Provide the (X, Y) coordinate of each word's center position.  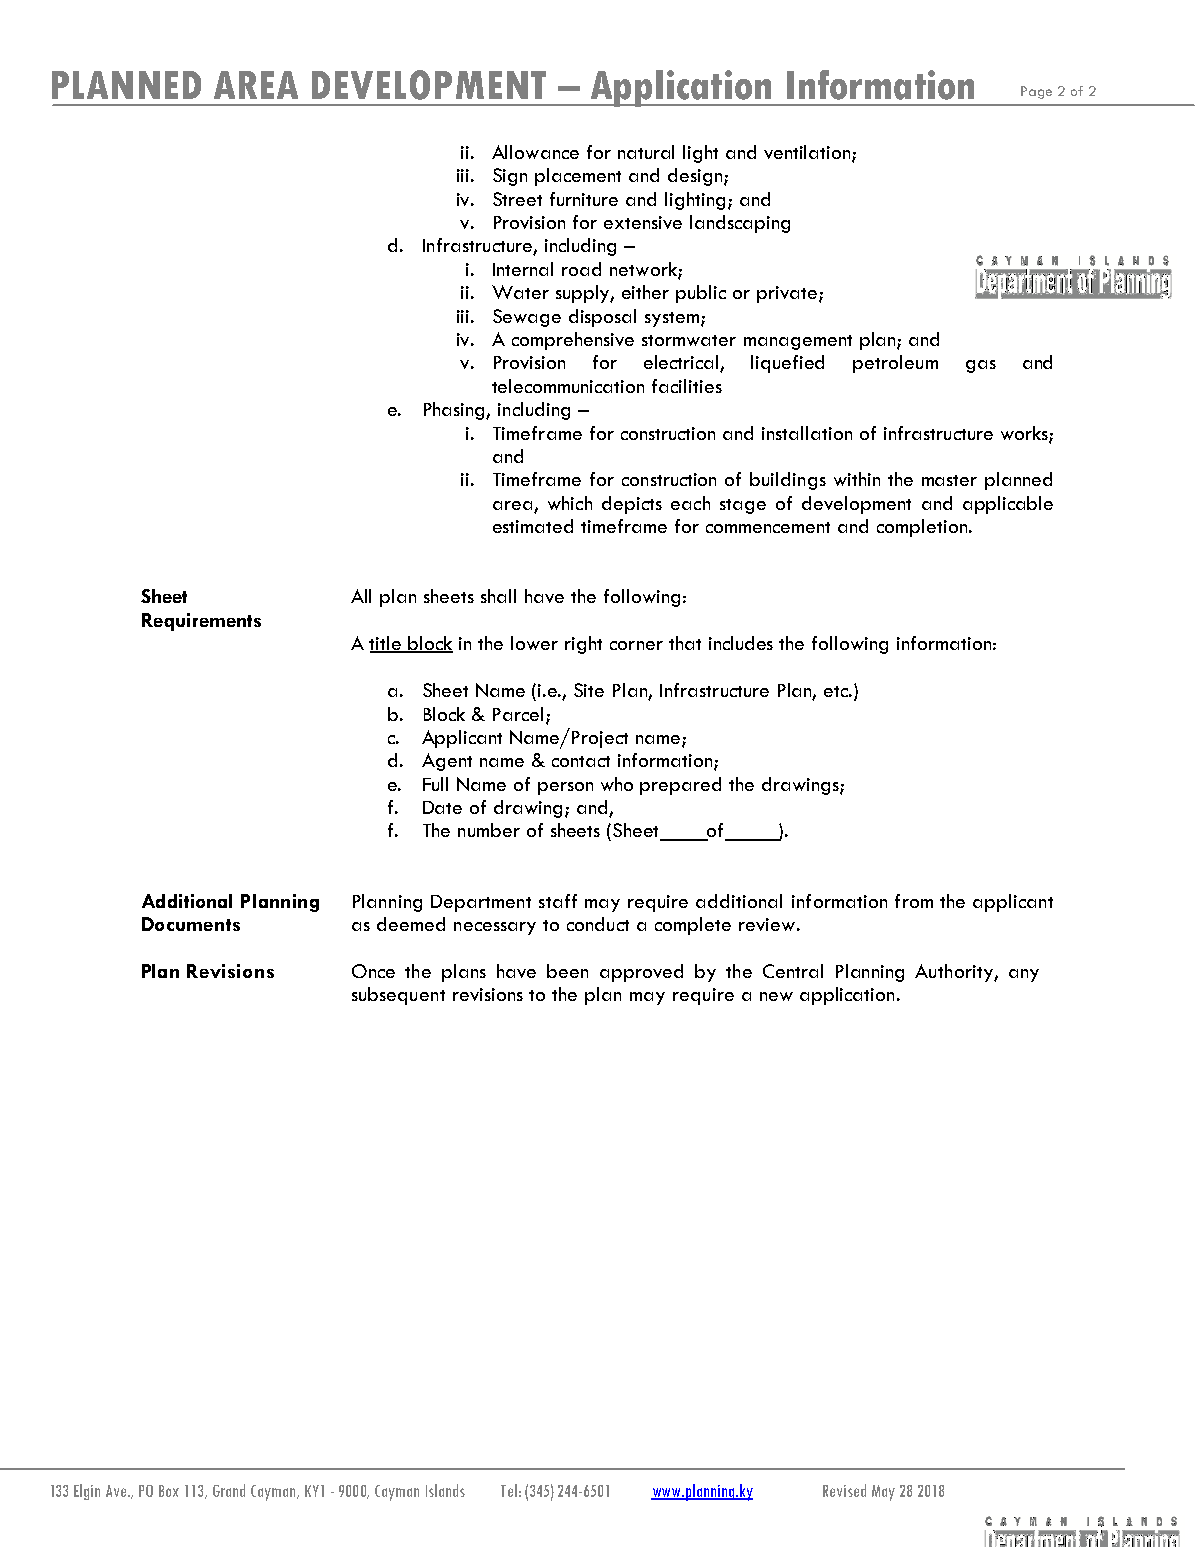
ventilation (808, 153)
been (567, 971)
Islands (445, 1490)
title (386, 644)
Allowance (535, 152)
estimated (533, 526)
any (1024, 975)
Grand (229, 1490)
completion (923, 528)
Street (517, 199)
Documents (191, 924)
